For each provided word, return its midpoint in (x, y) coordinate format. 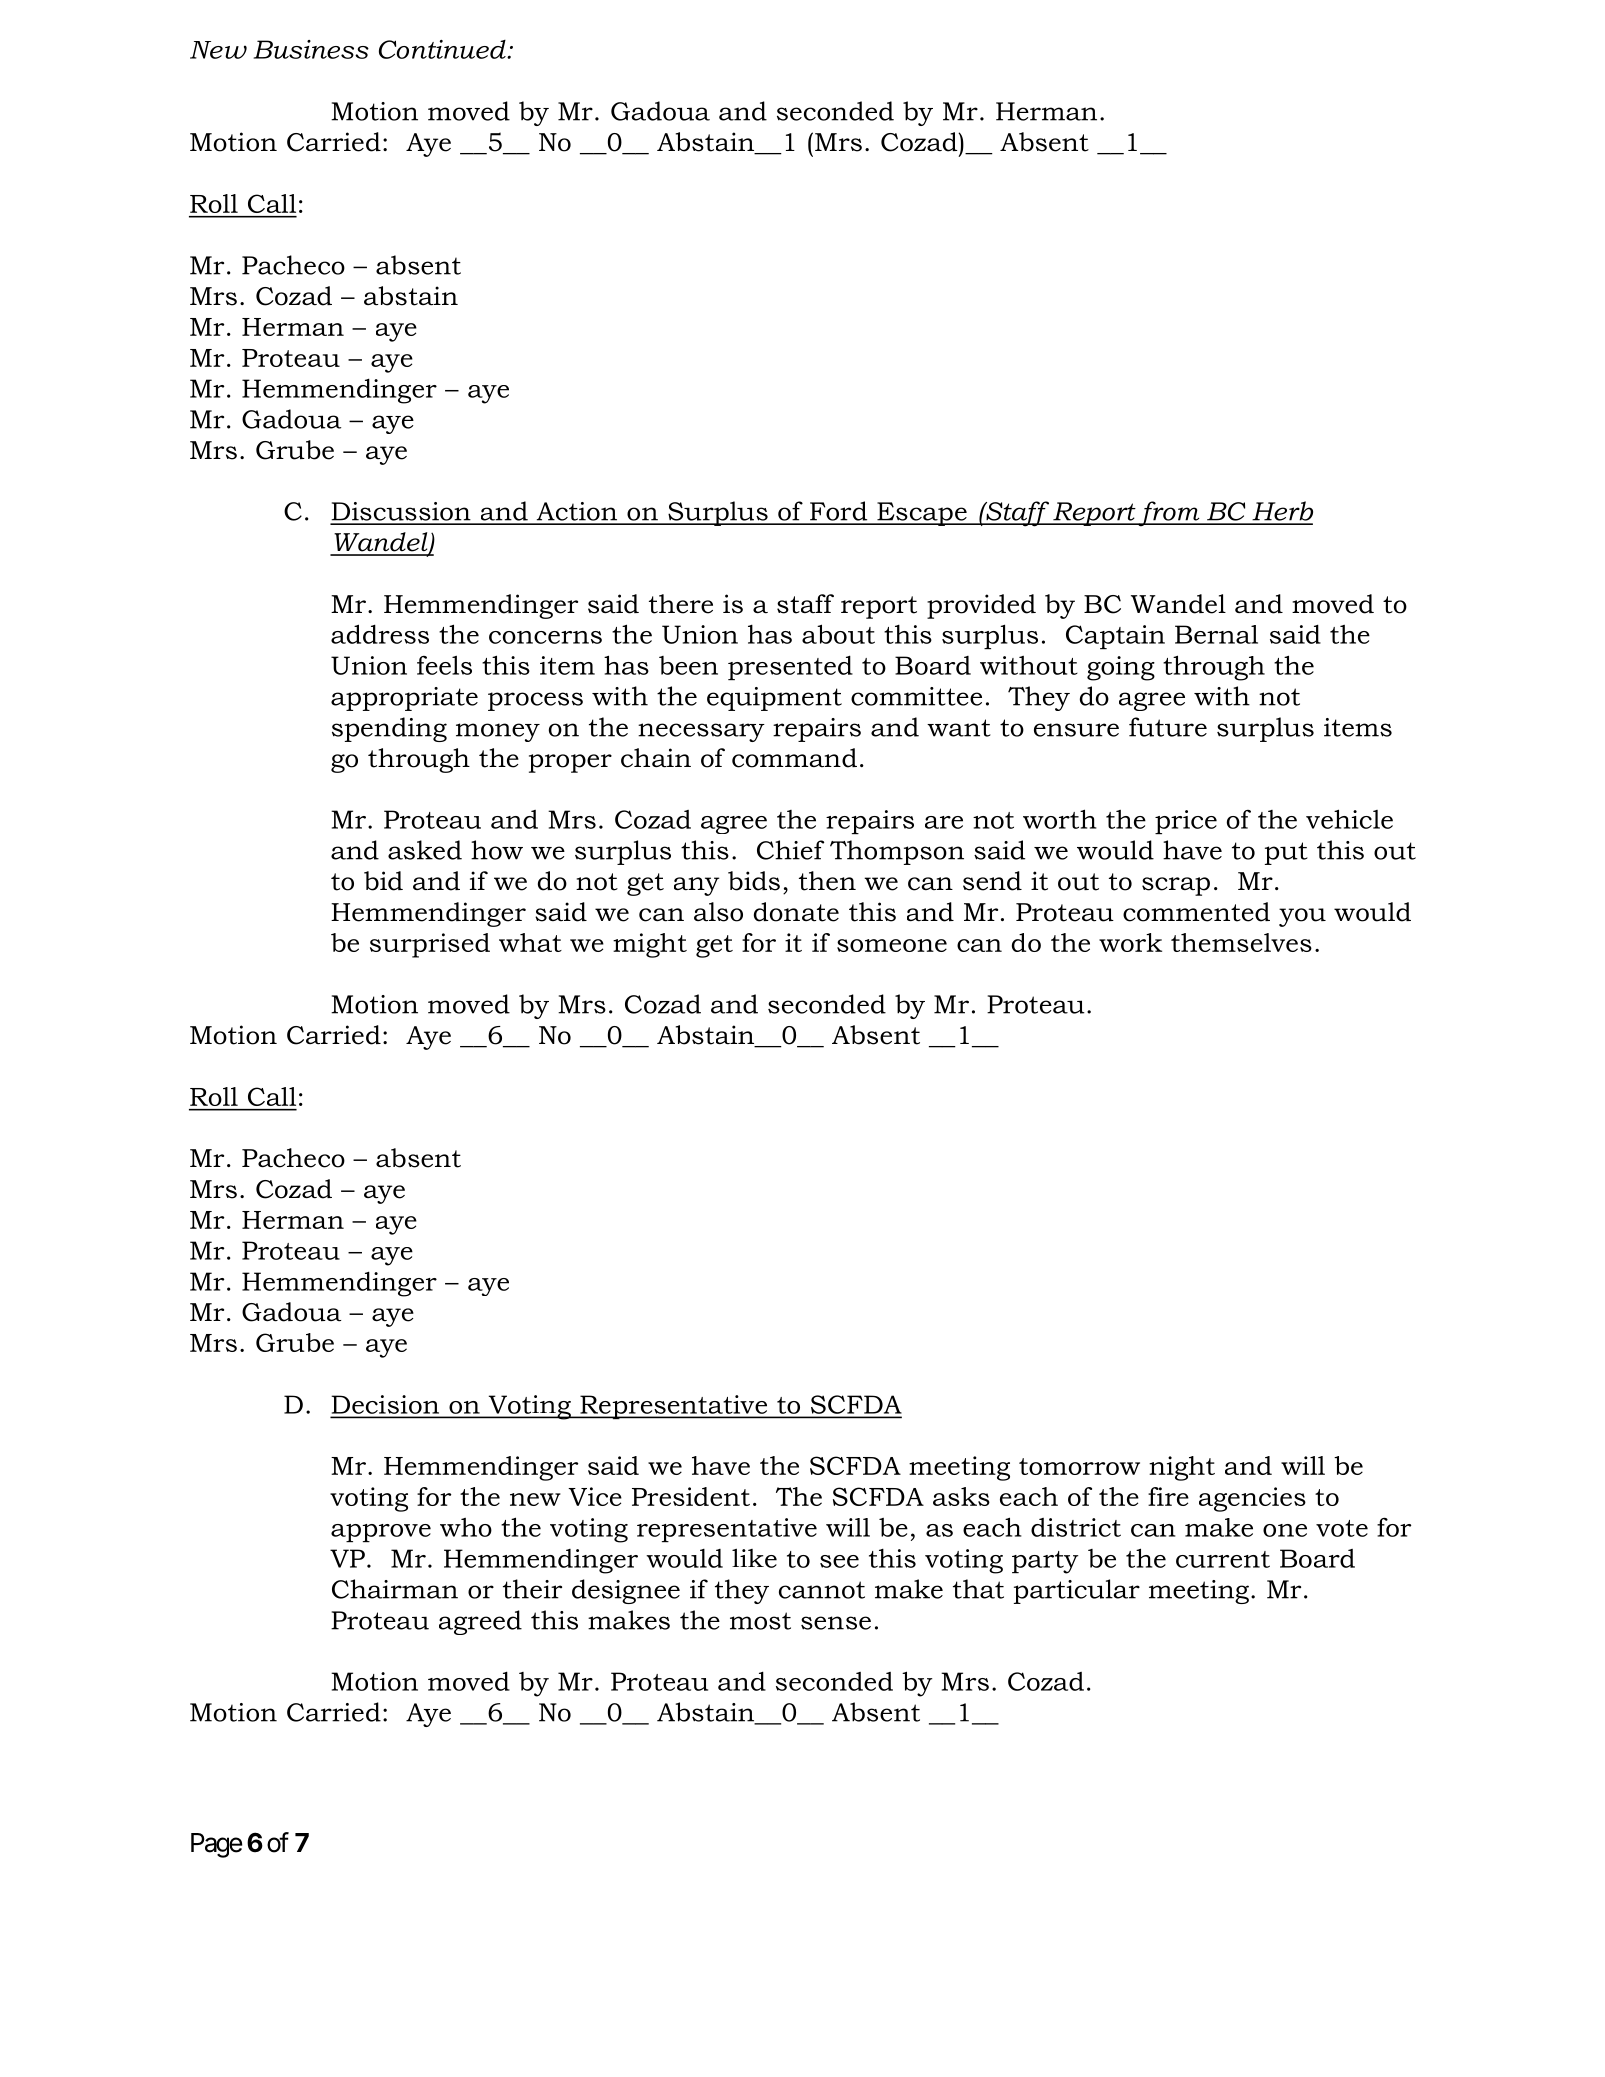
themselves (1241, 942)
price (1186, 822)
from (1169, 514)
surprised (430, 945)
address (380, 634)
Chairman (395, 1589)
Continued (443, 49)
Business (311, 49)
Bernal (1216, 634)
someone (892, 945)
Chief (790, 850)
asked (425, 850)
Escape (922, 514)
